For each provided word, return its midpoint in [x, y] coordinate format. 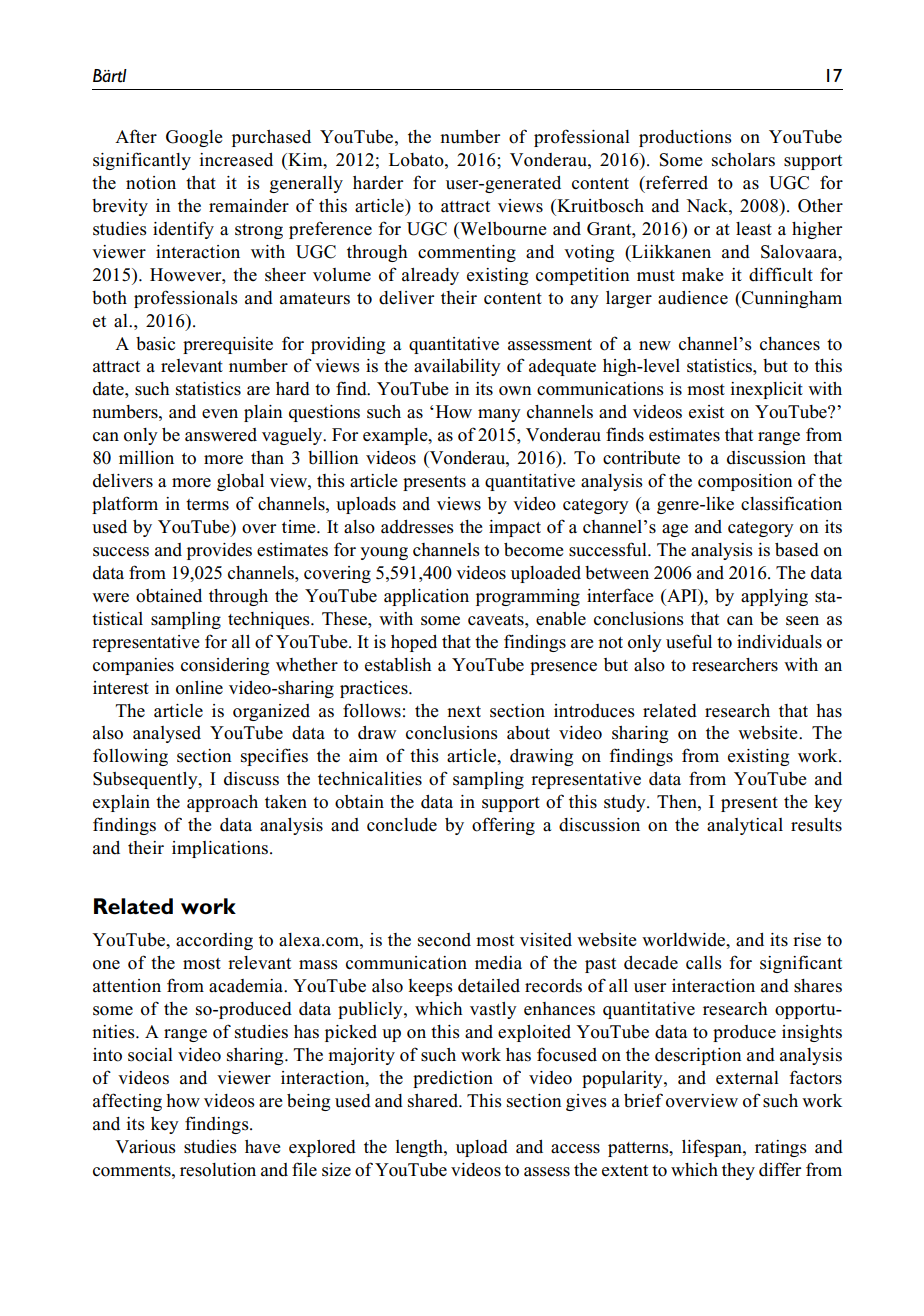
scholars [743, 160]
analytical [745, 826]
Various [145, 1147]
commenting [467, 253]
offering [503, 826]
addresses [417, 527]
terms [207, 505]
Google [194, 138]
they [738, 1171]
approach [222, 803]
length [420, 1148]
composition [745, 482]
